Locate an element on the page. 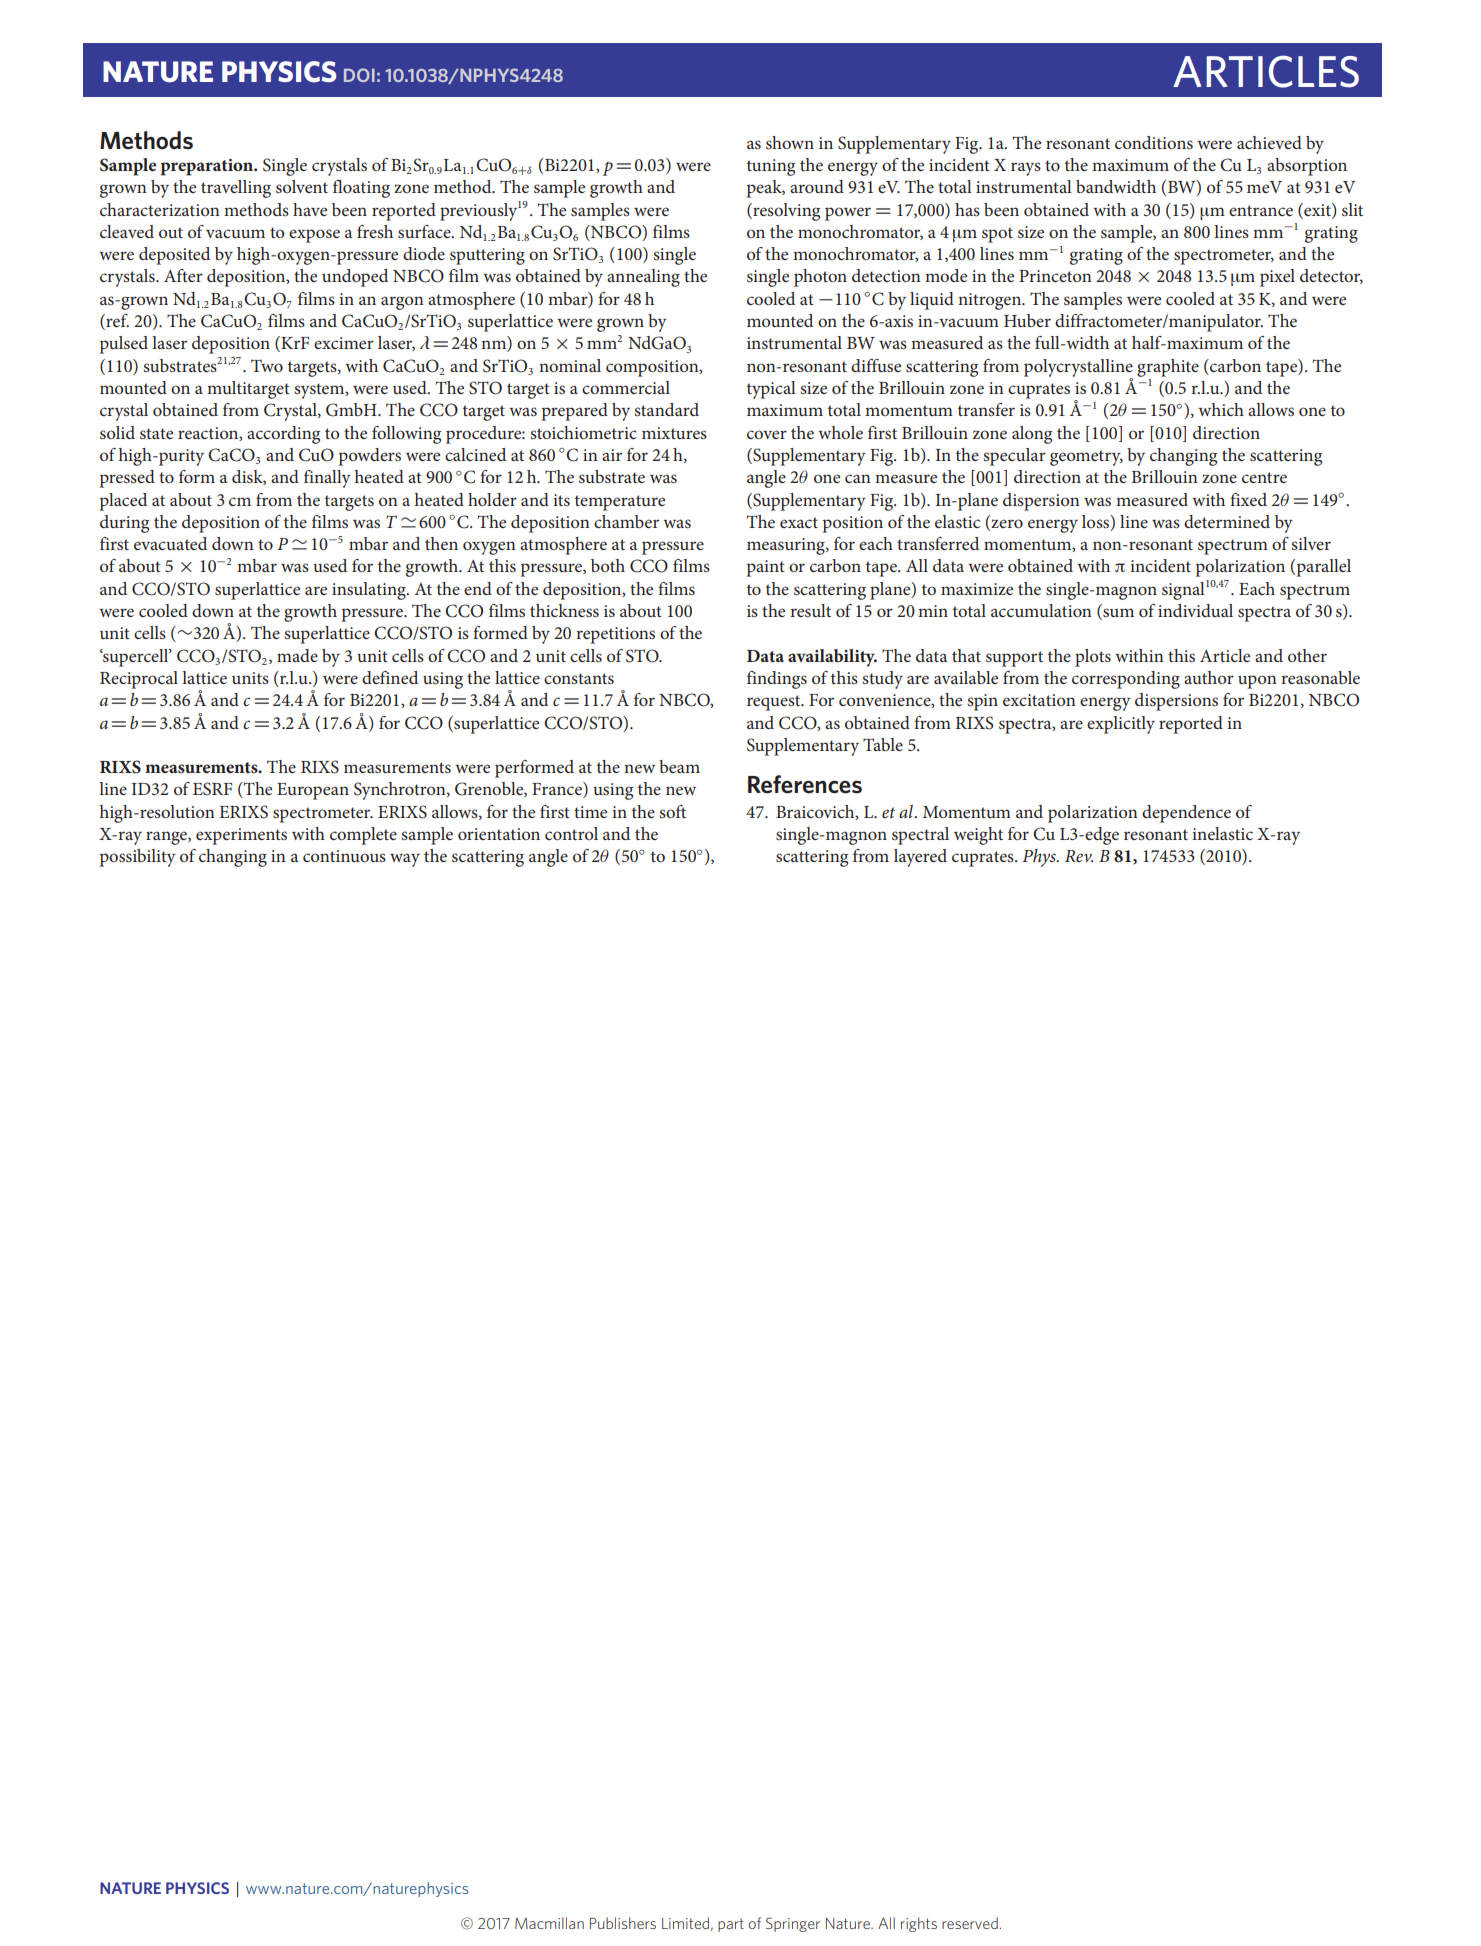 Image resolution: width=1481 pixels, height=1946 pixels. preparation is located at coordinates (208, 167).
